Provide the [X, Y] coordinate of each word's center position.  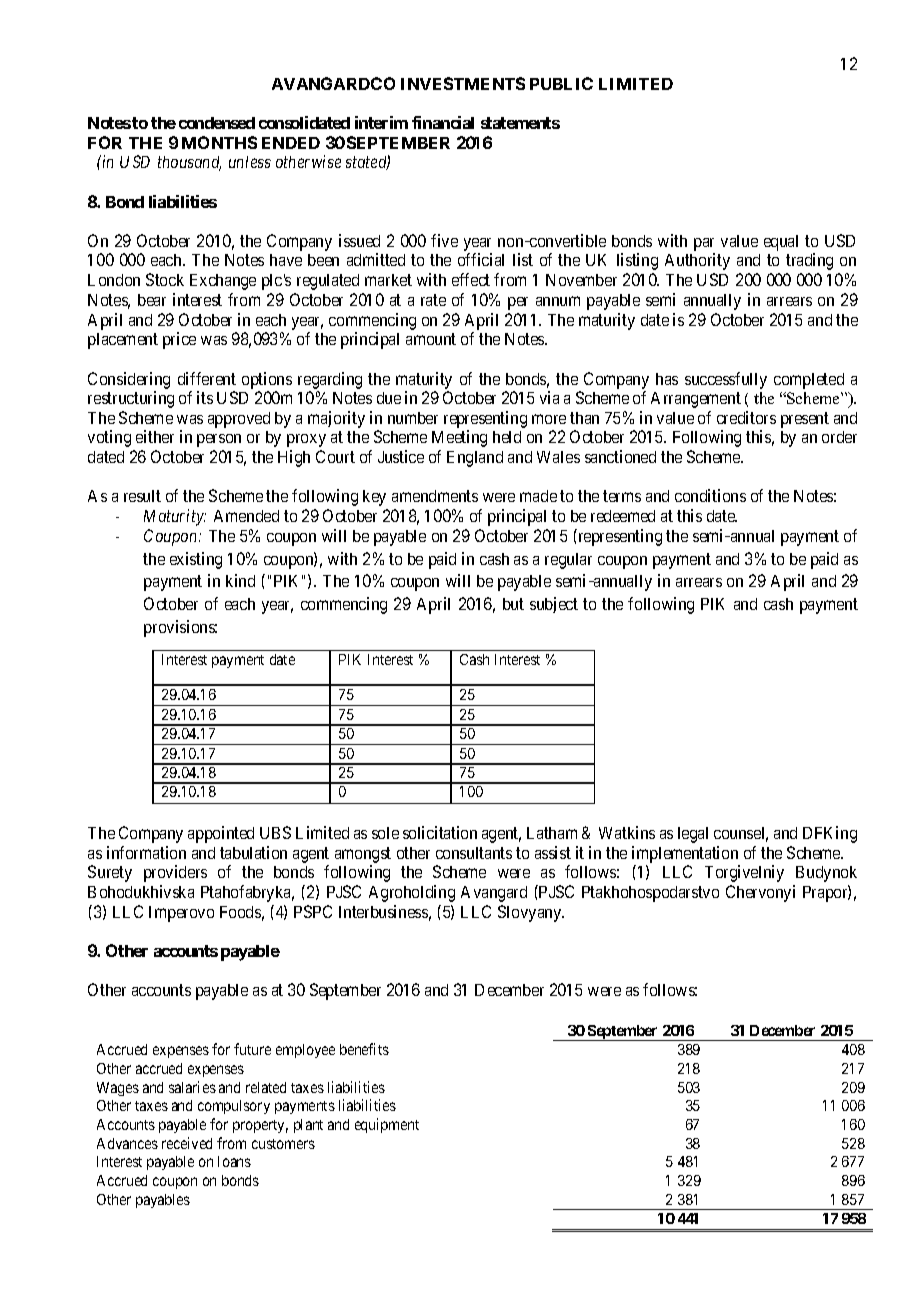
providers [175, 873]
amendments [435, 496]
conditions [710, 495]
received [187, 1143]
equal [781, 243]
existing [196, 560]
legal [693, 835]
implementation [685, 854]
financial [443, 122]
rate [433, 300]
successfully [726, 380]
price [179, 340]
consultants [474, 853]
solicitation [440, 832]
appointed [221, 834]
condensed [217, 123]
